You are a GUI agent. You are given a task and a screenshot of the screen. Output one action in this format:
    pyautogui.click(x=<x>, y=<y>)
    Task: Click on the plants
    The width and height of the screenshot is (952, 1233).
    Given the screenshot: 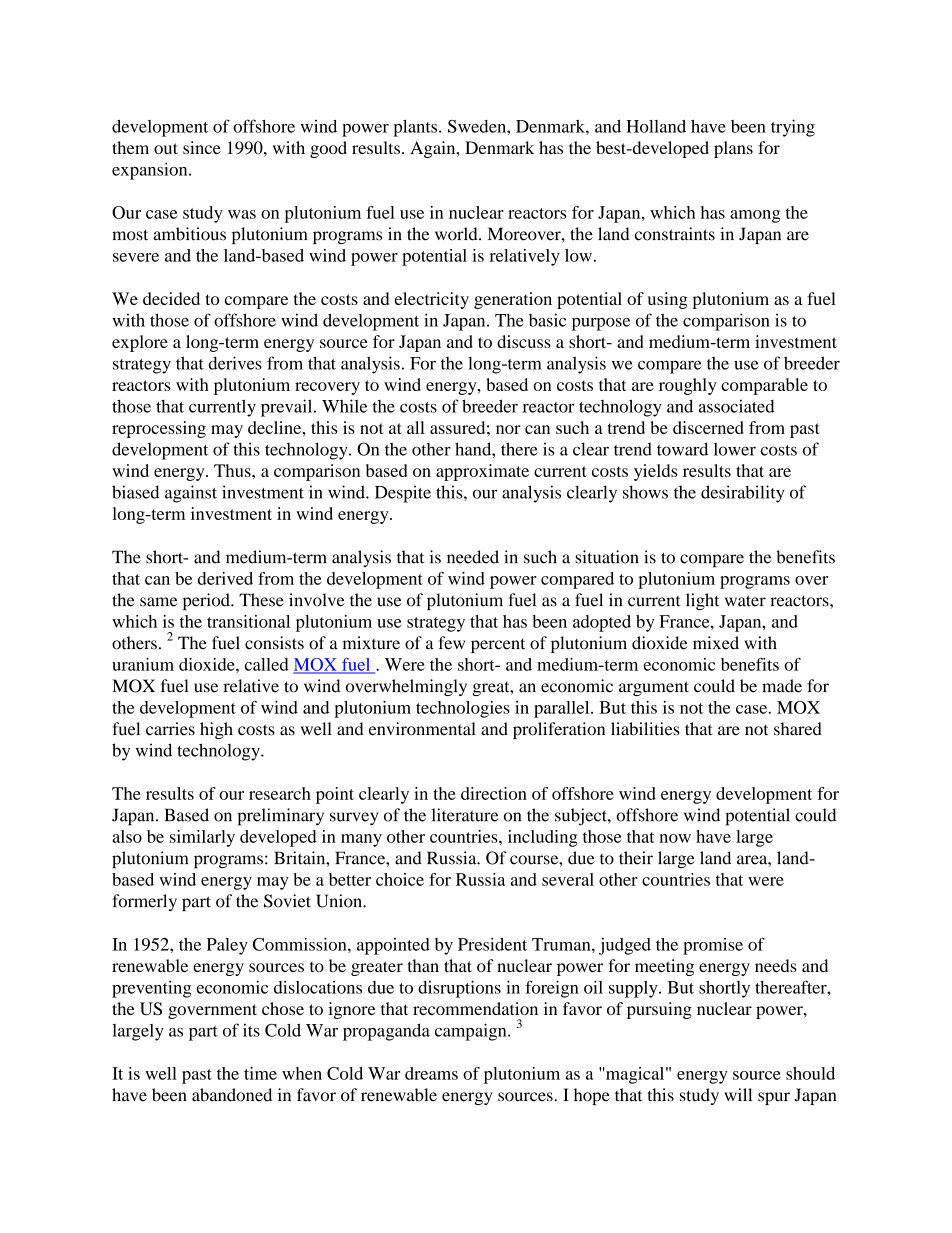 What is the action you would take?
    pyautogui.click(x=416, y=128)
